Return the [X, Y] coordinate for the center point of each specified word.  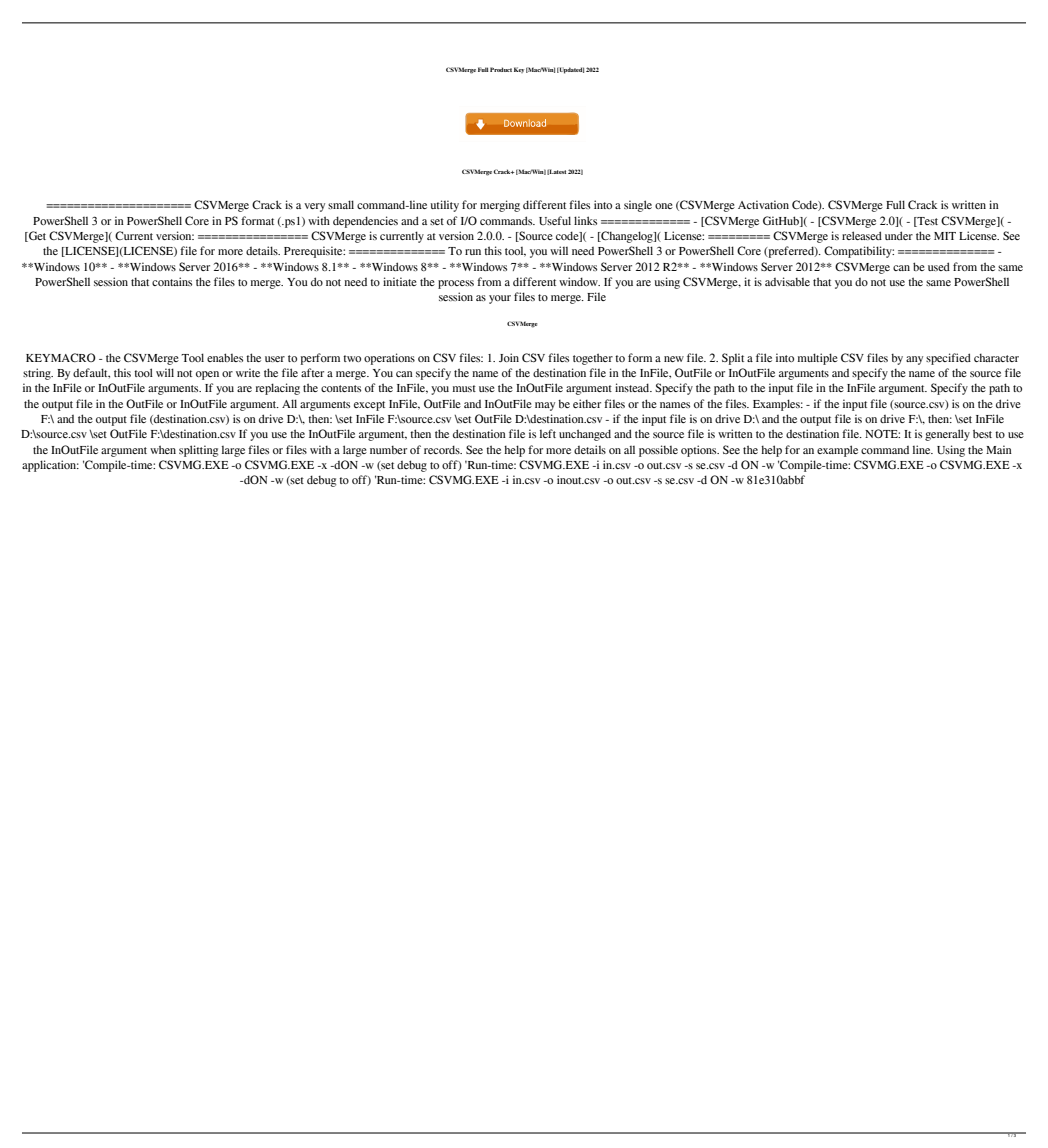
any [914, 360]
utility [444, 206]
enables [225, 357]
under [899, 235]
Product [501, 69]
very [314, 207]
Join [509, 357]
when [163, 449]
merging [500, 206]
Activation [763, 204]
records [443, 449]
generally [947, 435]
